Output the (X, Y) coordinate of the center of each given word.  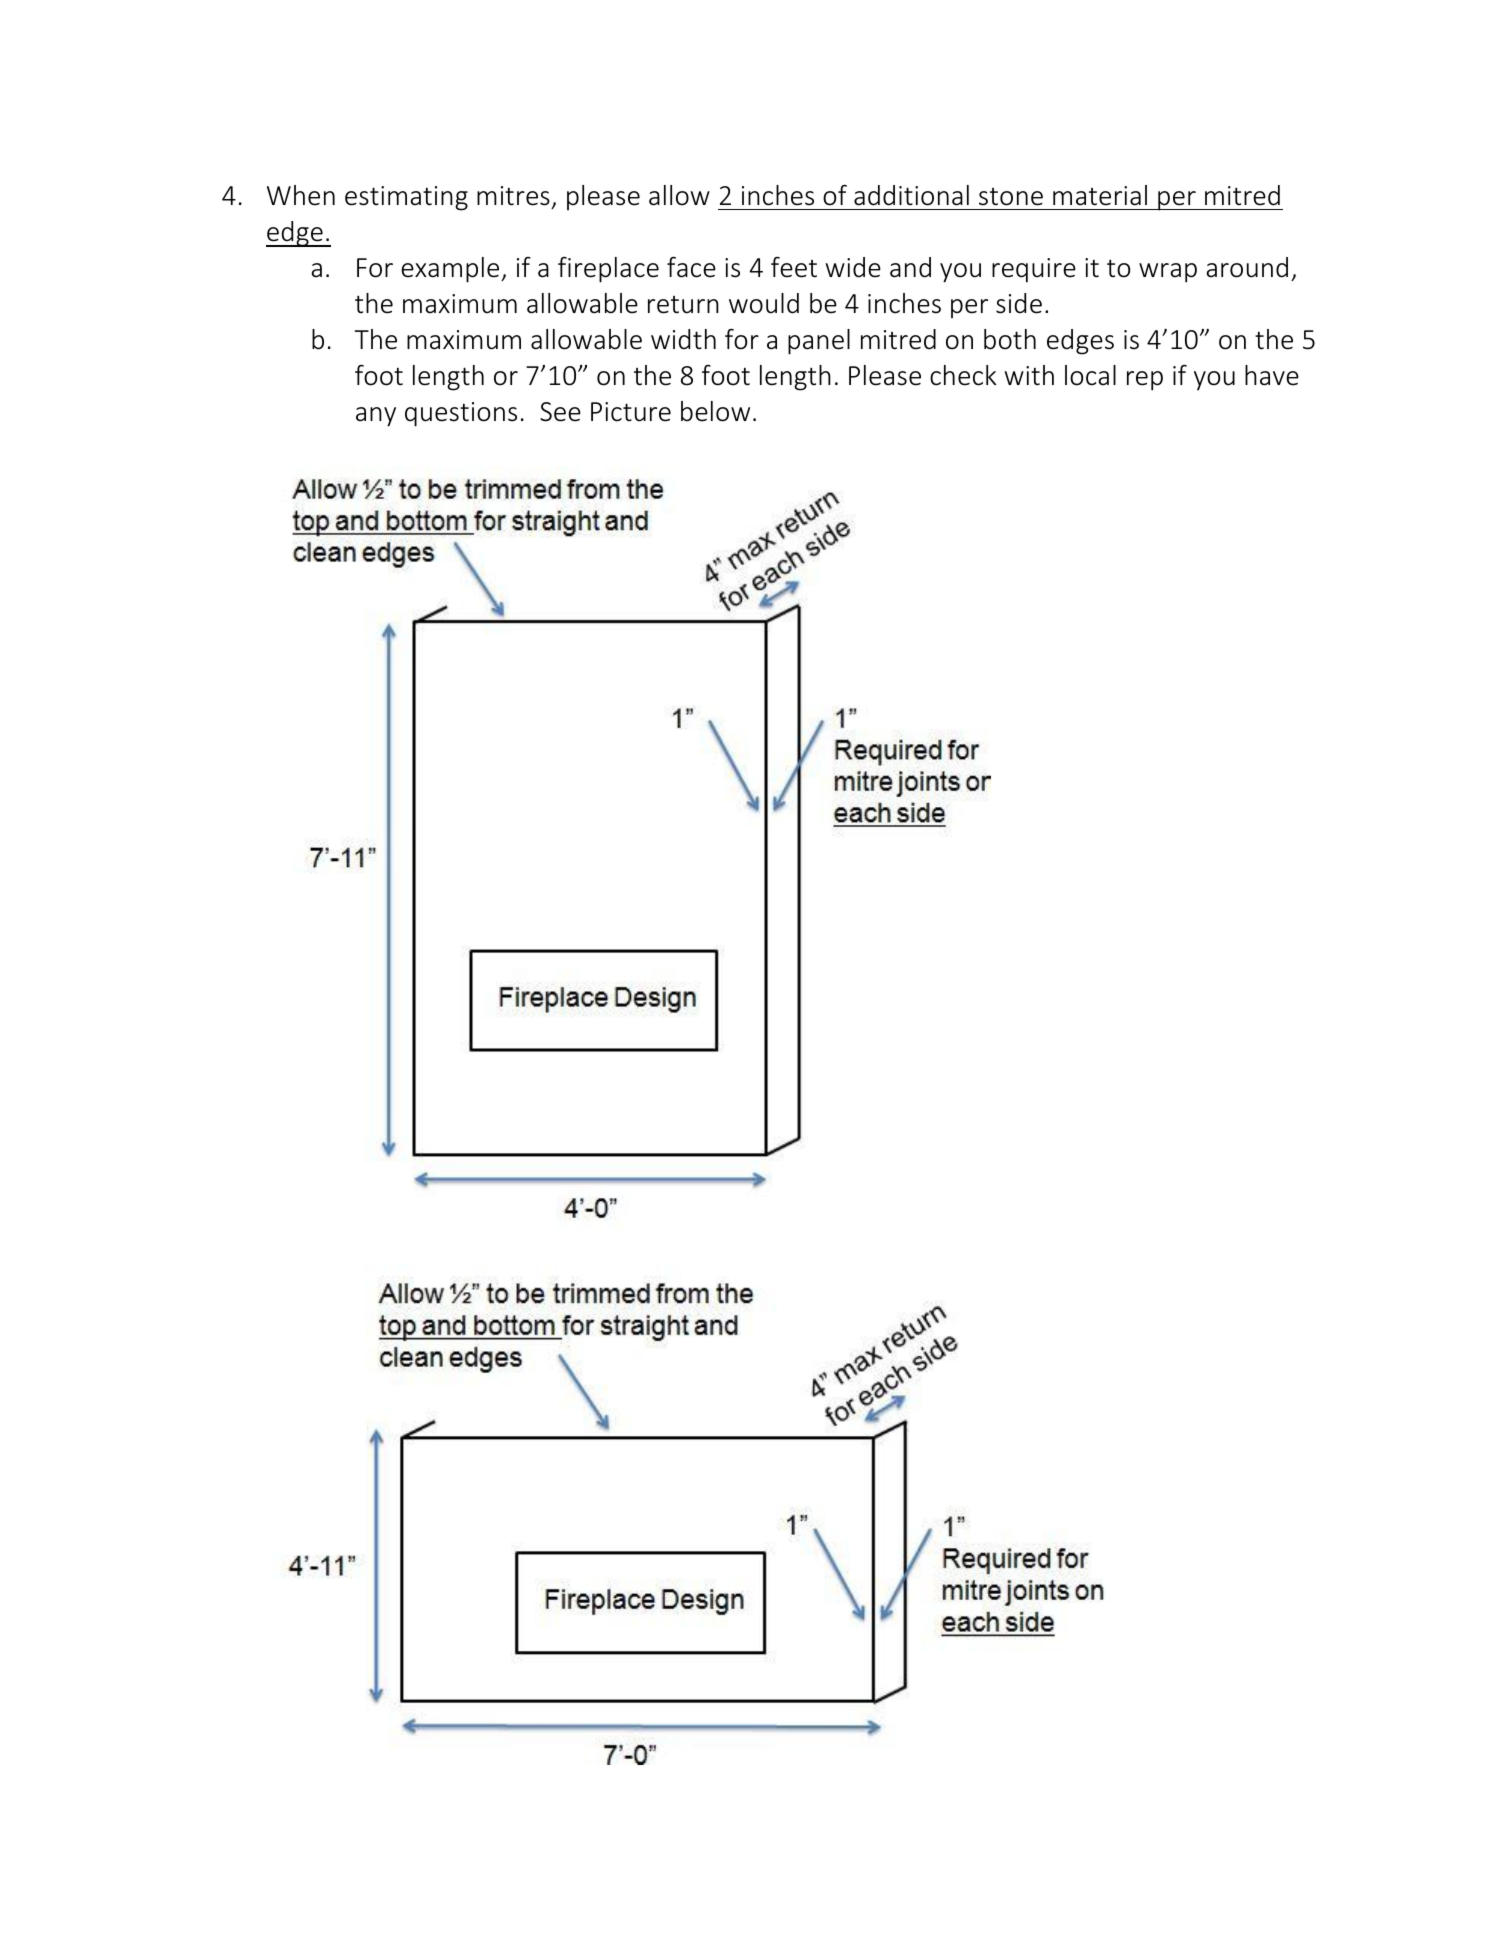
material (1100, 195)
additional (911, 195)
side (1019, 303)
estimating (406, 198)
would (764, 303)
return (683, 305)
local (1090, 375)
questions (461, 414)
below (715, 411)
